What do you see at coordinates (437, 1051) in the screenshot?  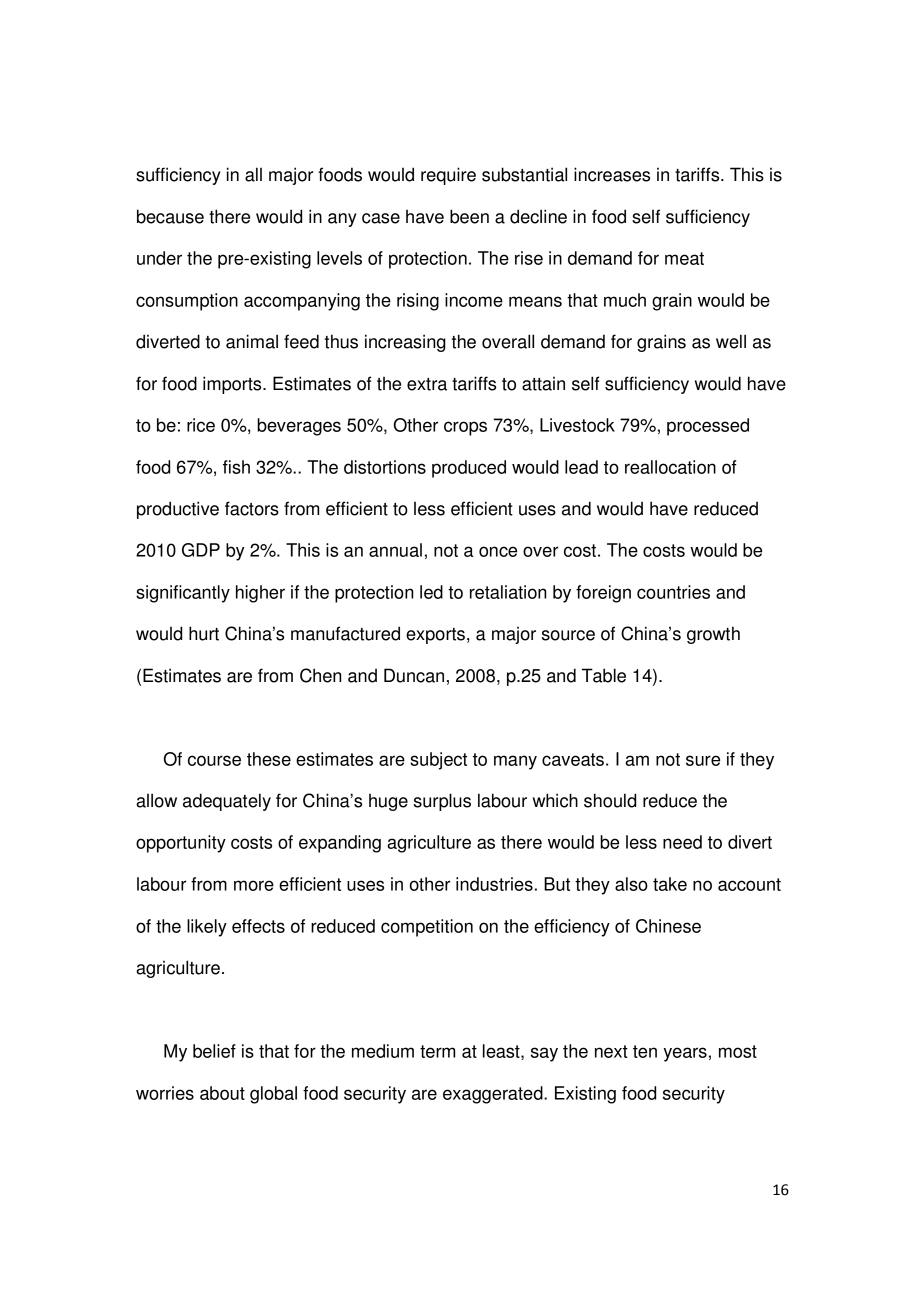 I see `term` at bounding box center [437, 1051].
